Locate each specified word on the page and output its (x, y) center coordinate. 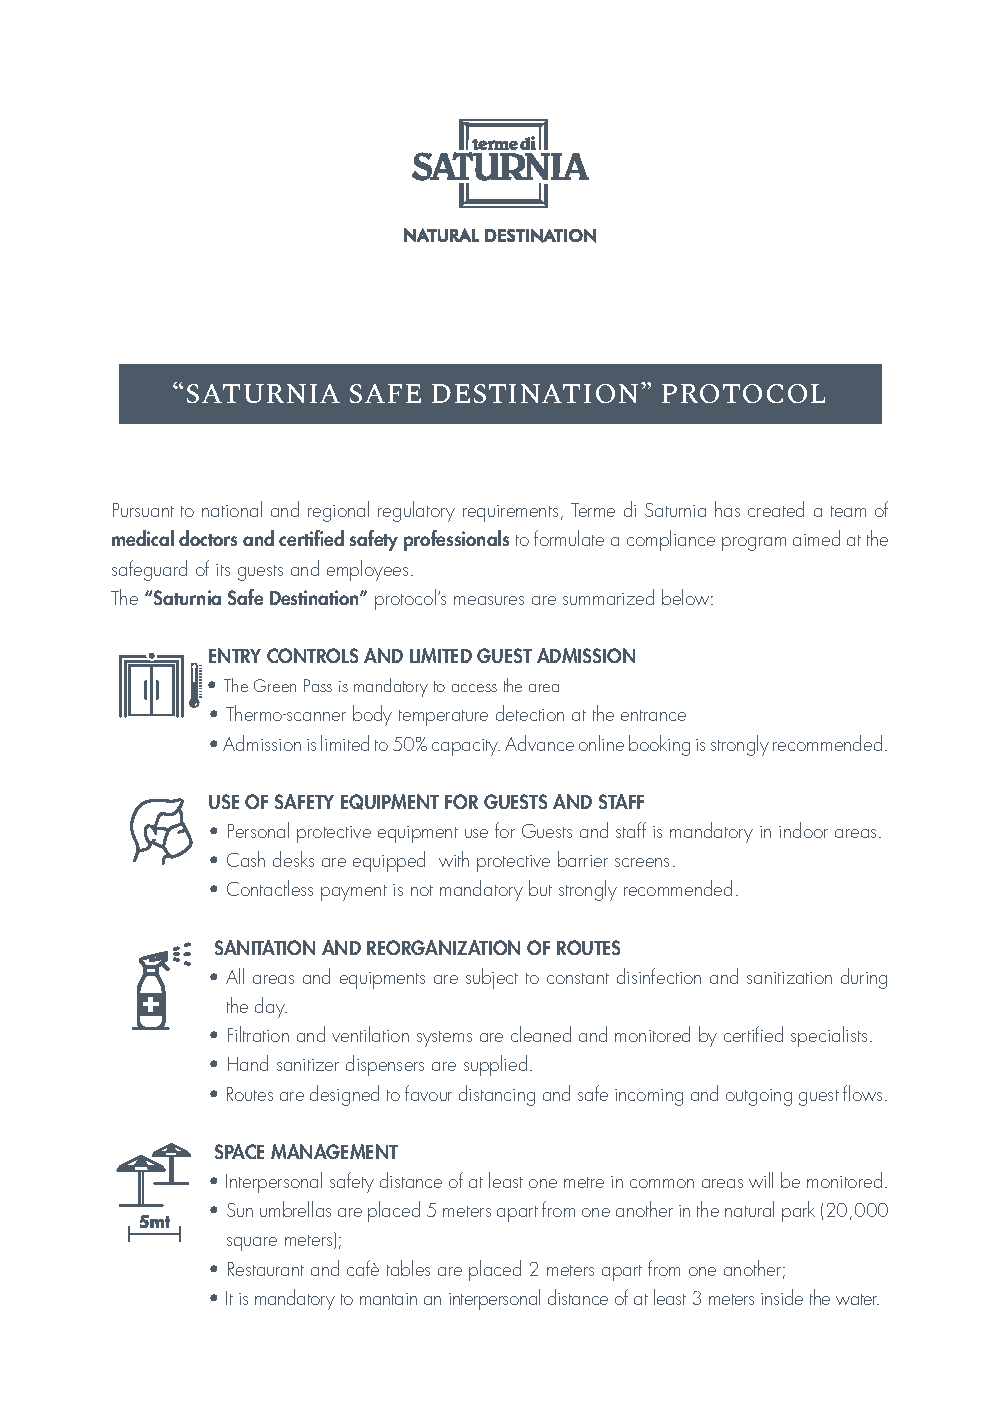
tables (408, 1268)
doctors (208, 538)
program (754, 544)
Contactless (270, 888)
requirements (510, 513)
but (540, 888)
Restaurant (266, 1269)
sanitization (789, 978)
